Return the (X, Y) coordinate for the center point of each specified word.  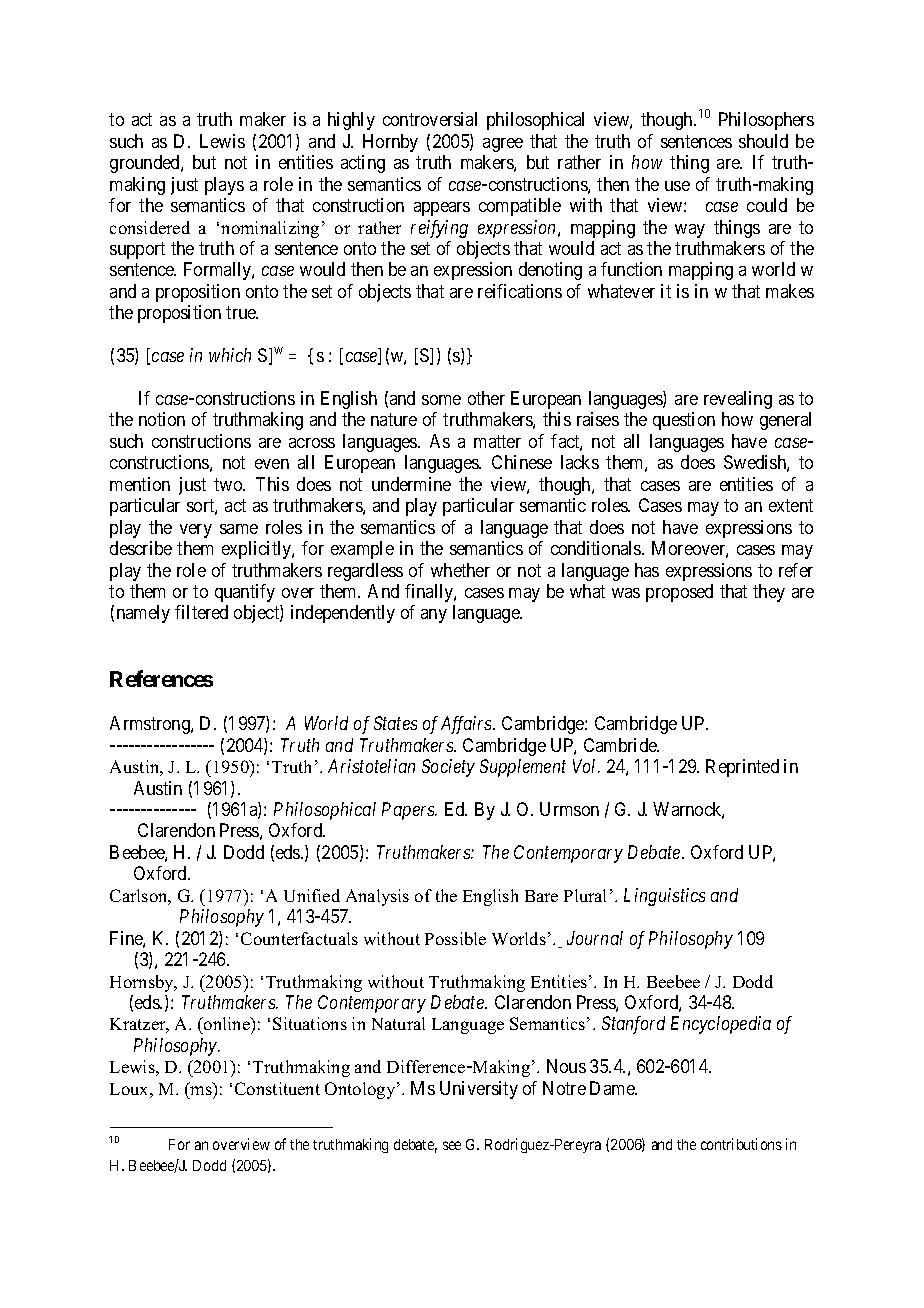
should (763, 141)
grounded (146, 164)
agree (503, 145)
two (229, 484)
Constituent (277, 1088)
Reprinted (742, 768)
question (684, 421)
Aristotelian (371, 766)
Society (448, 768)
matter (497, 441)
